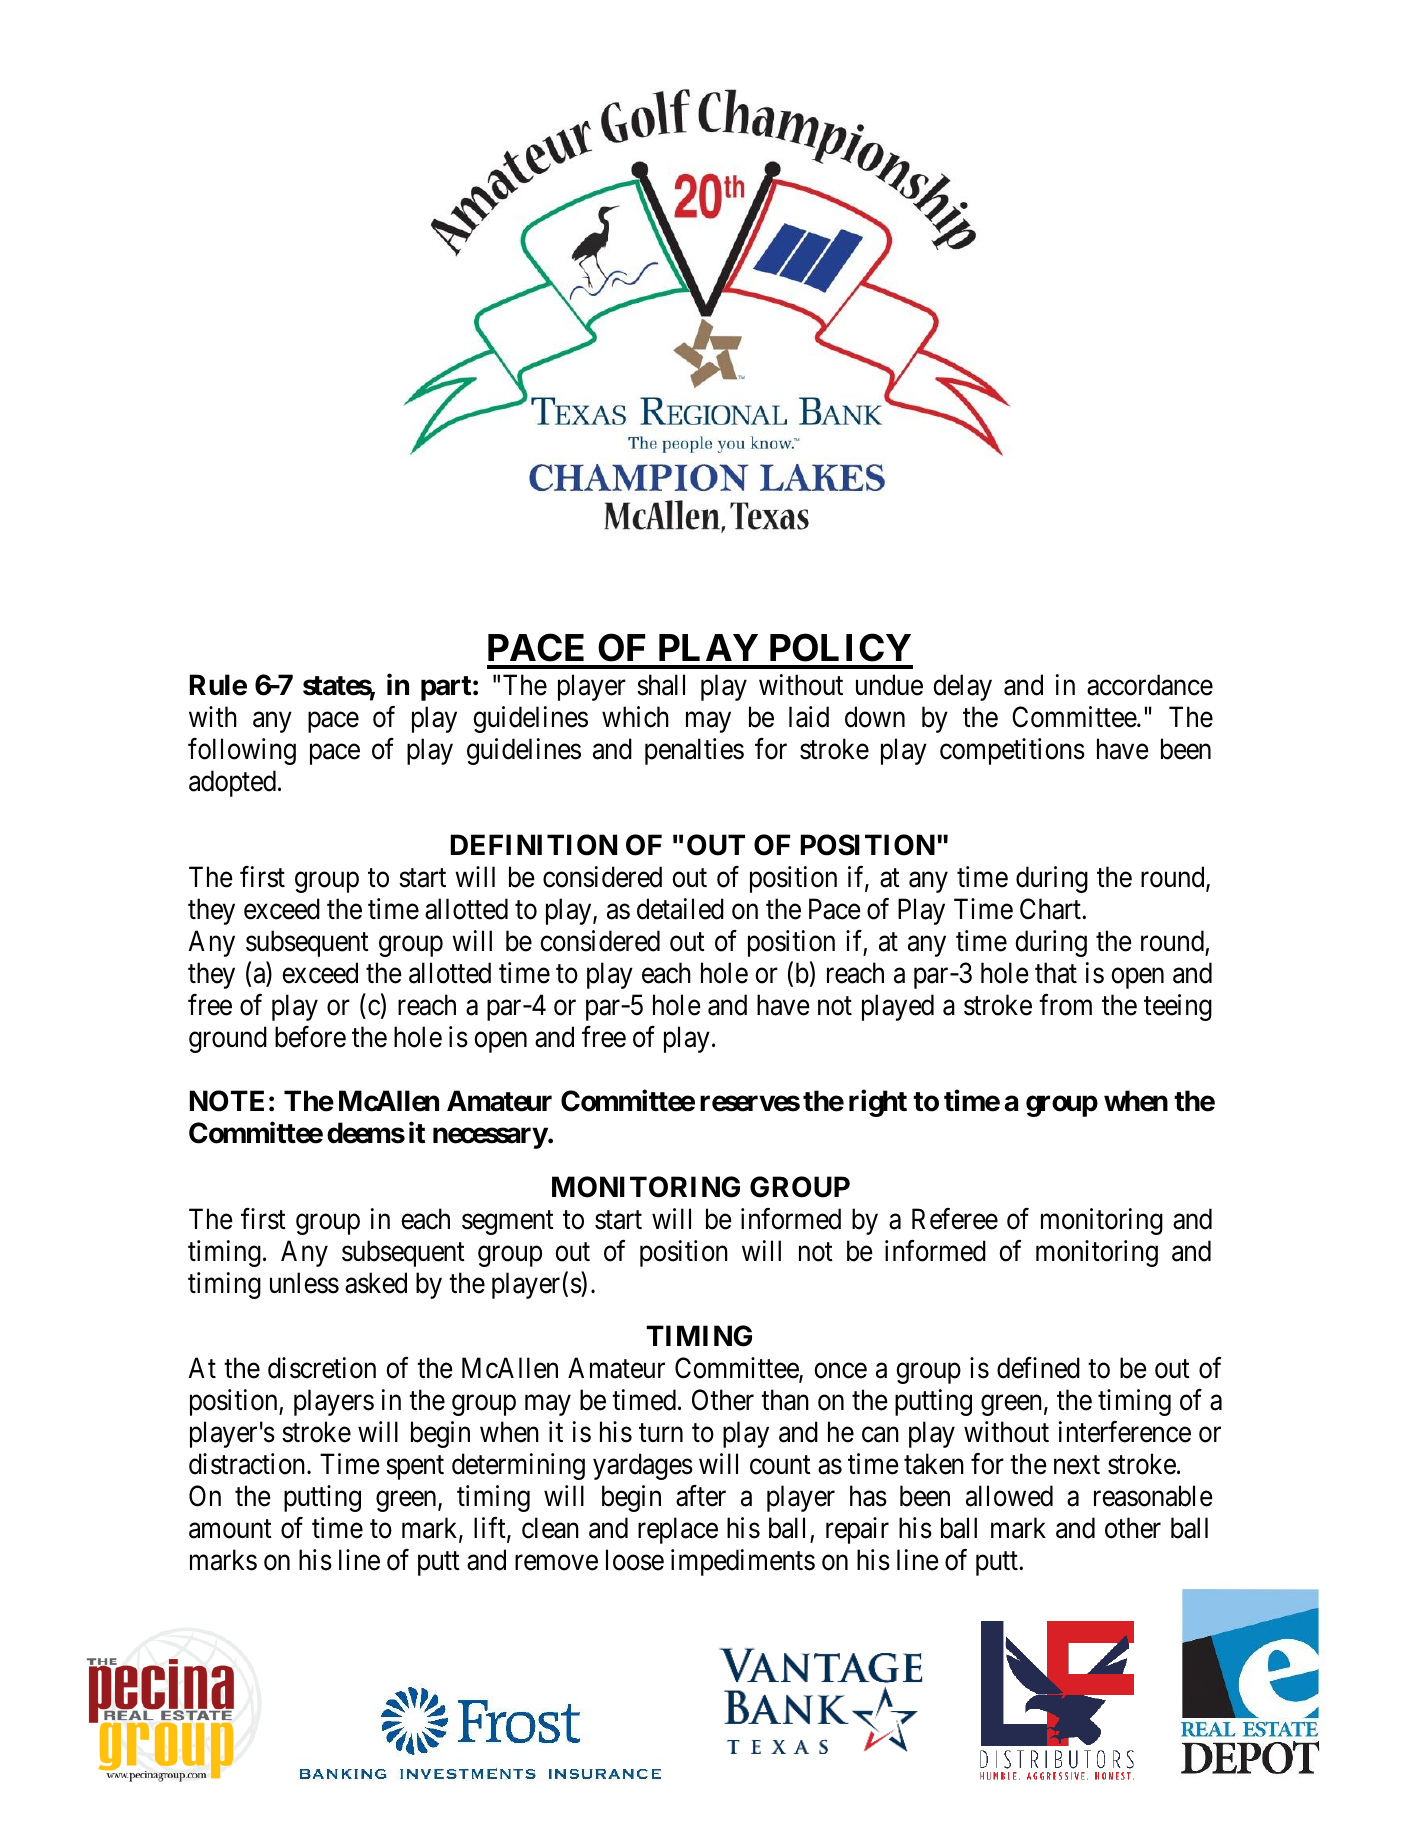  I want to click on shall, so click(661, 685).
